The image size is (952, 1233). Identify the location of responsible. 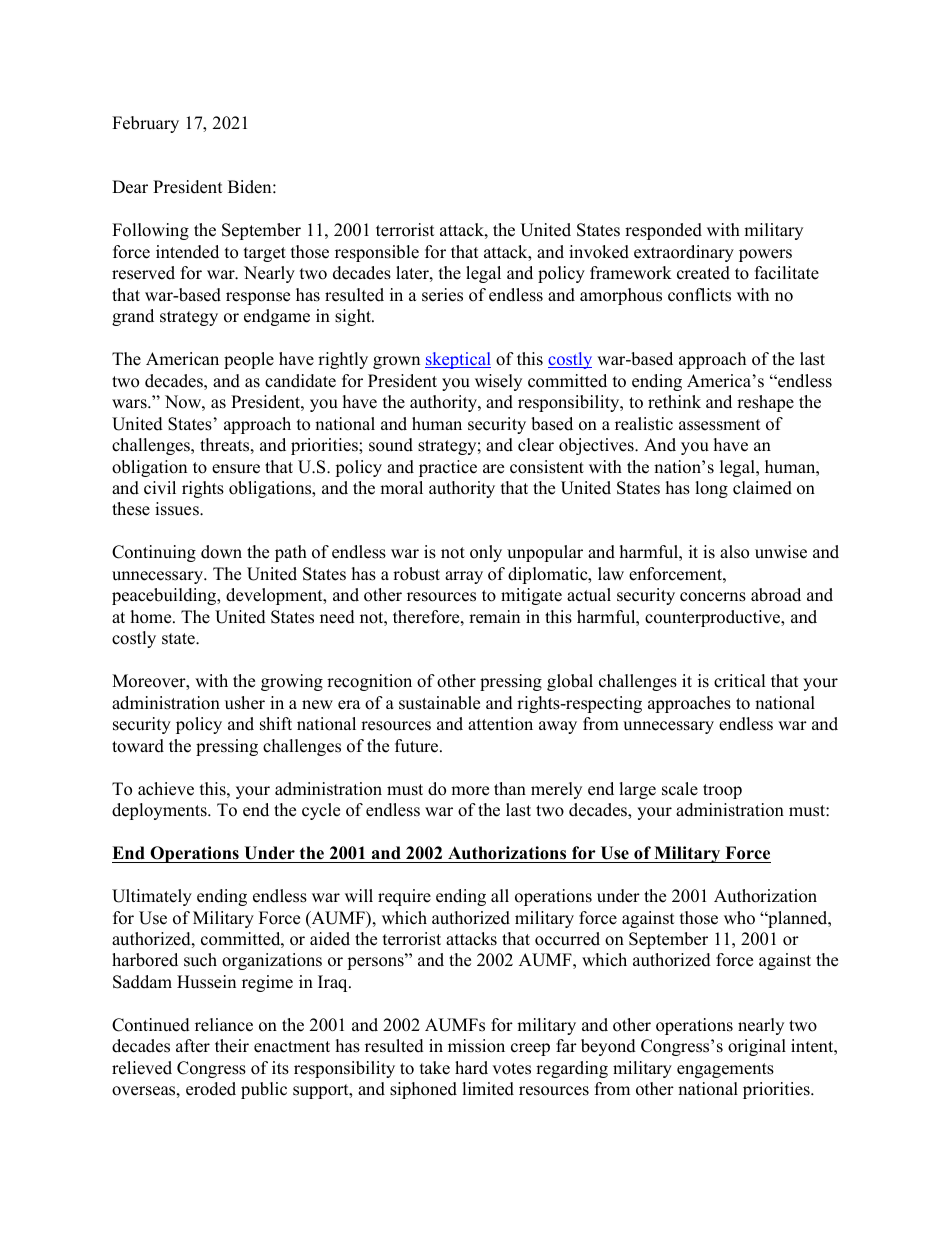
(377, 253).
